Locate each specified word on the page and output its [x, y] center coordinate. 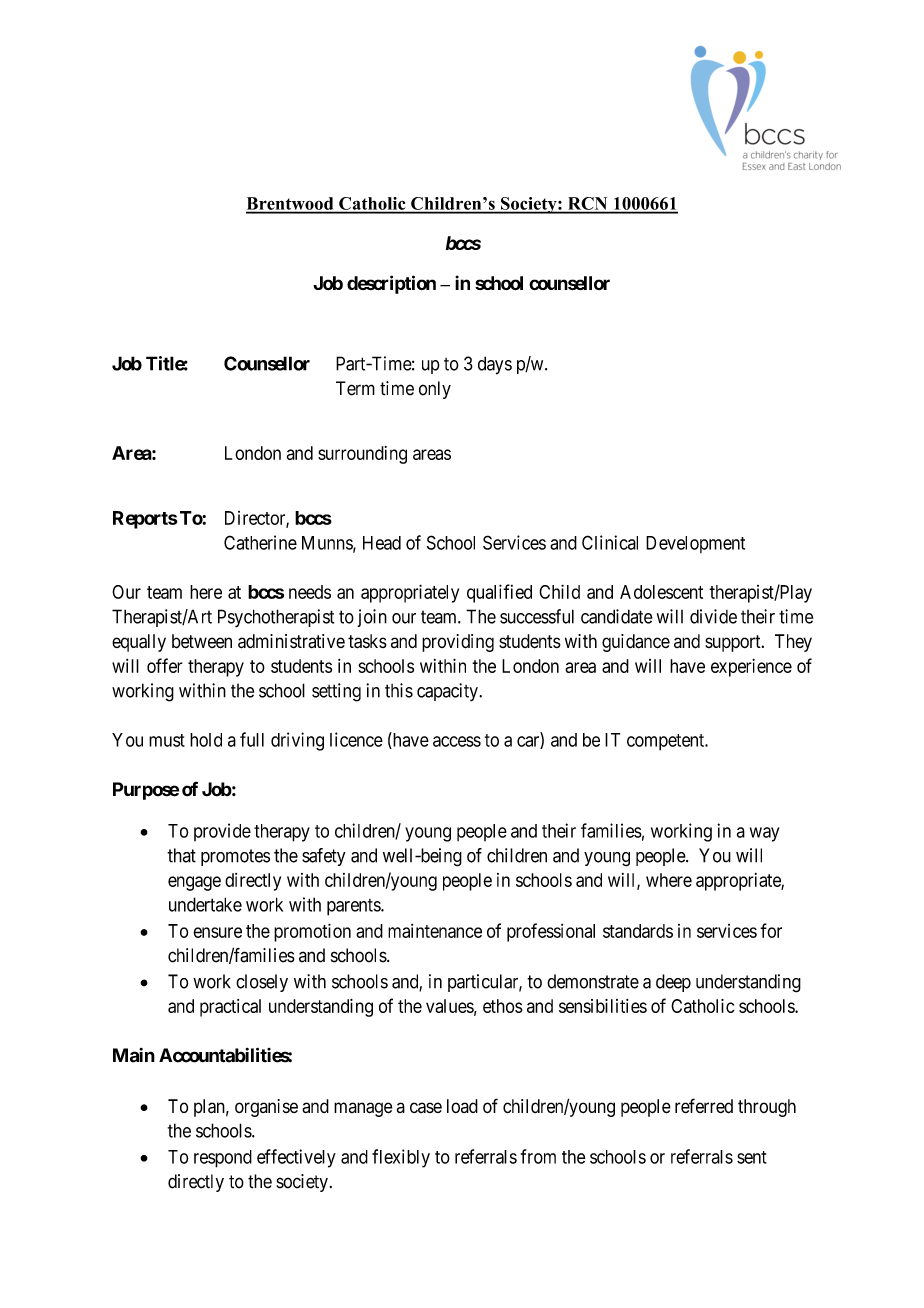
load [462, 1106]
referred [704, 1106]
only [435, 390]
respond [223, 1159]
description [391, 284]
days [495, 365]
